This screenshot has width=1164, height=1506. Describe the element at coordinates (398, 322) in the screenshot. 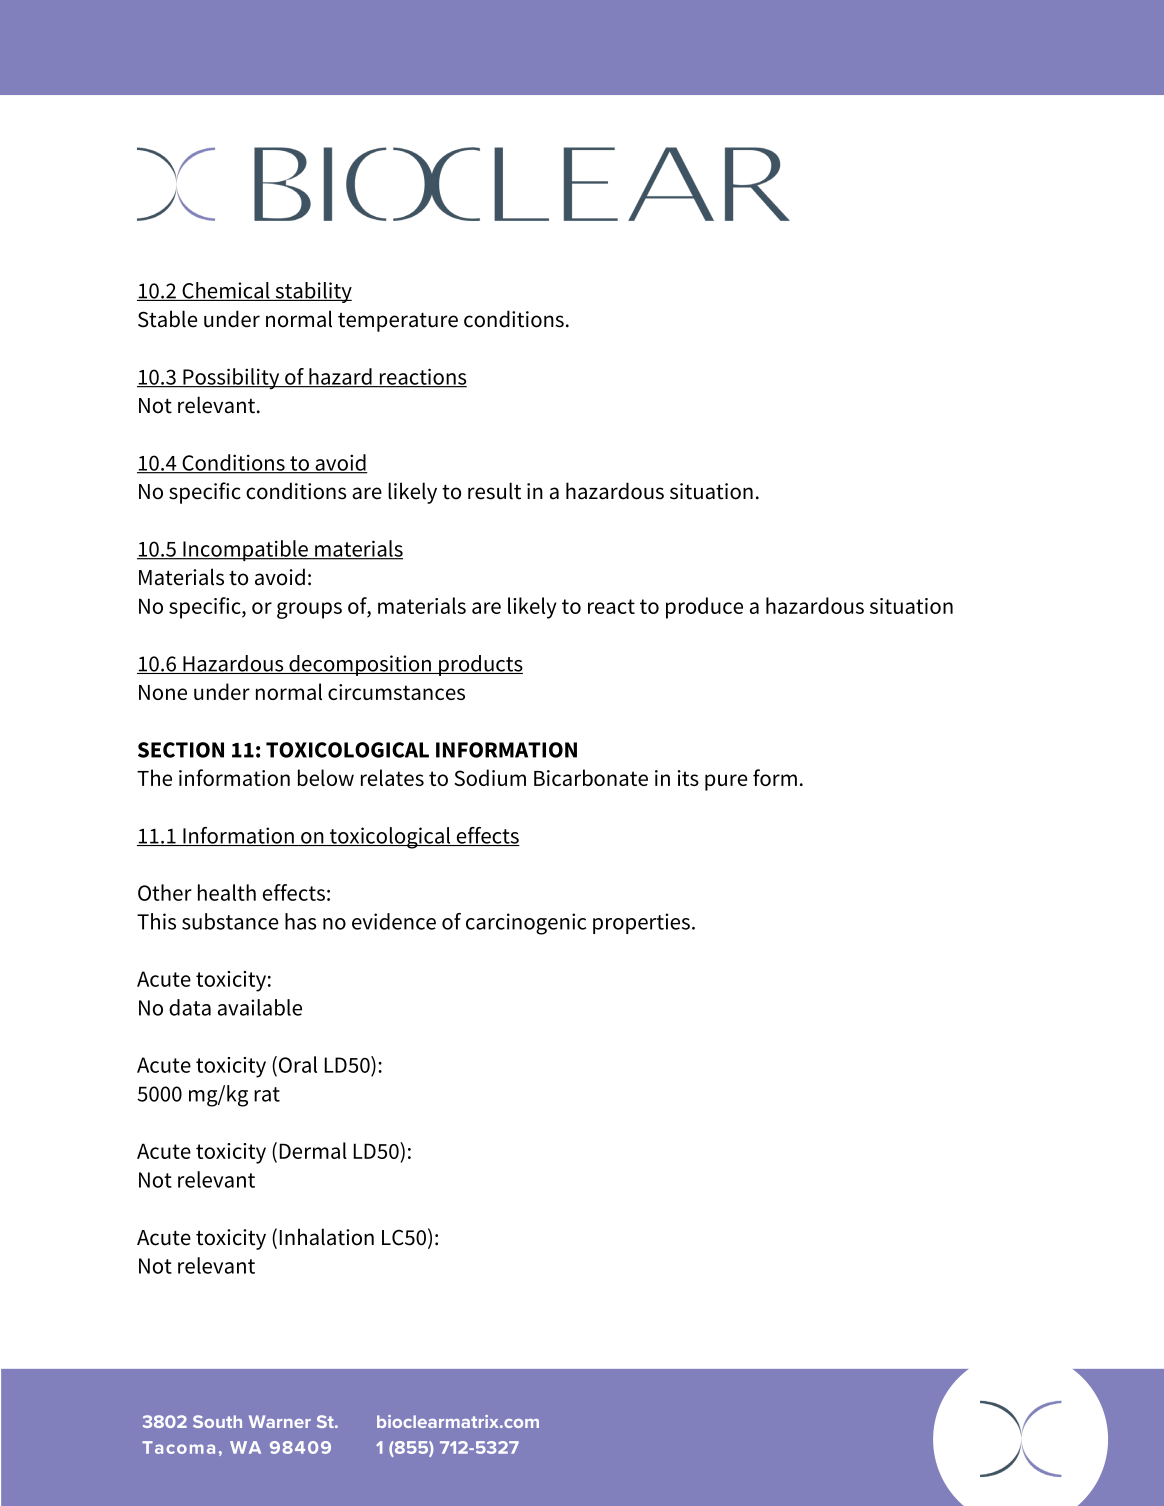

I see `temperature` at that location.
